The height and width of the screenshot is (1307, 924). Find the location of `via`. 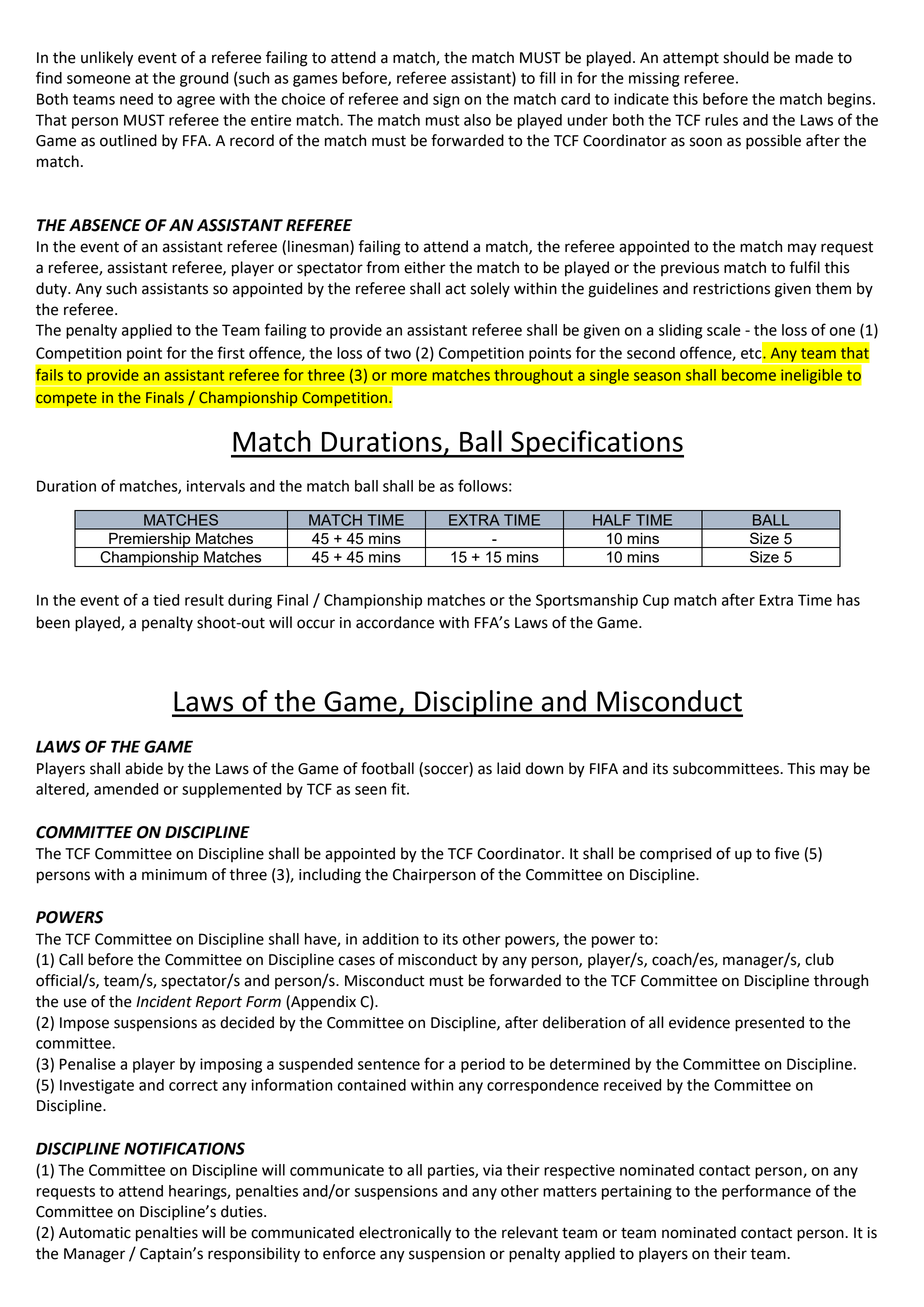

via is located at coordinates (492, 1170).
